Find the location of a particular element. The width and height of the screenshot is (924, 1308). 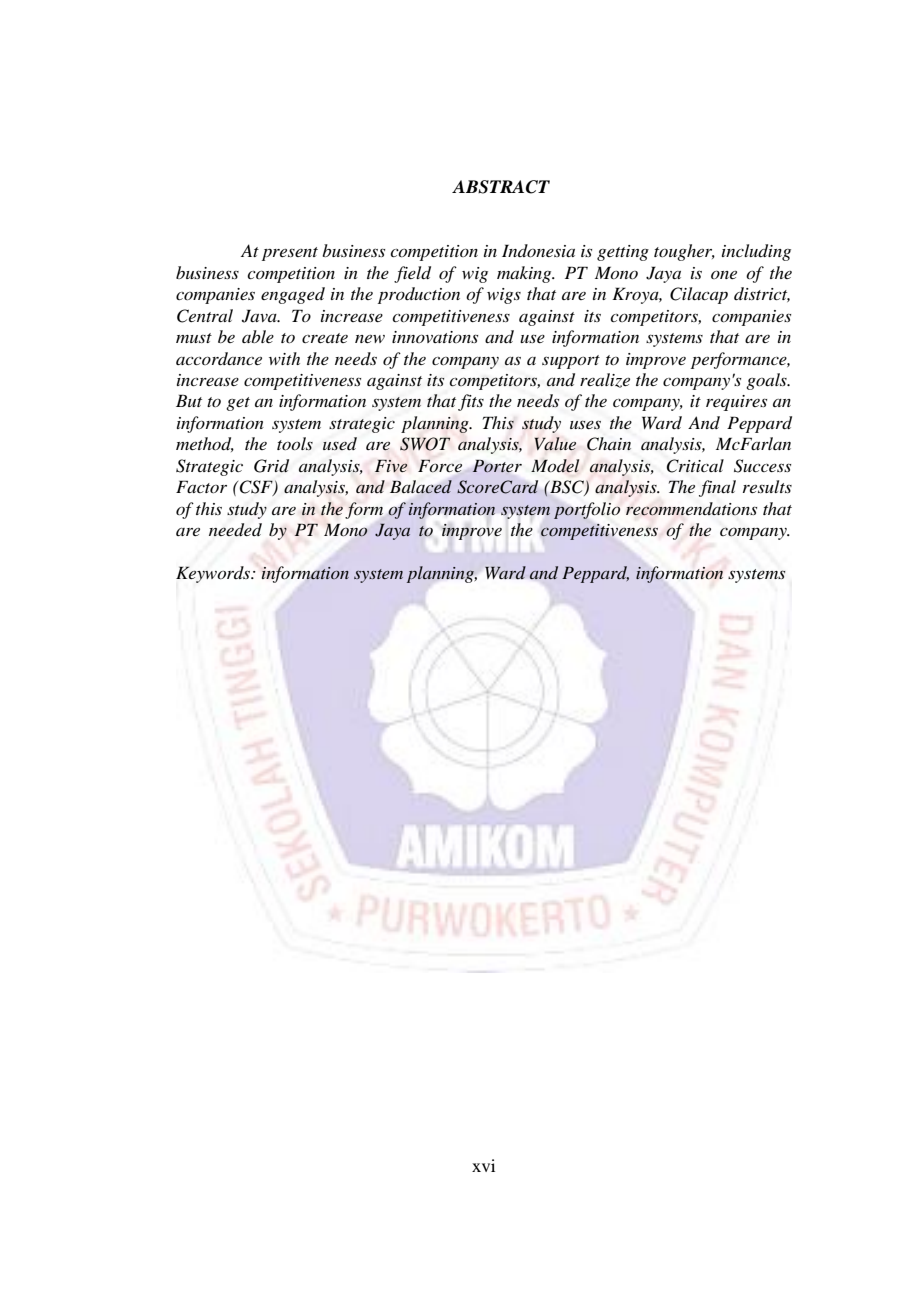

xvi is located at coordinates (483, 1165).
